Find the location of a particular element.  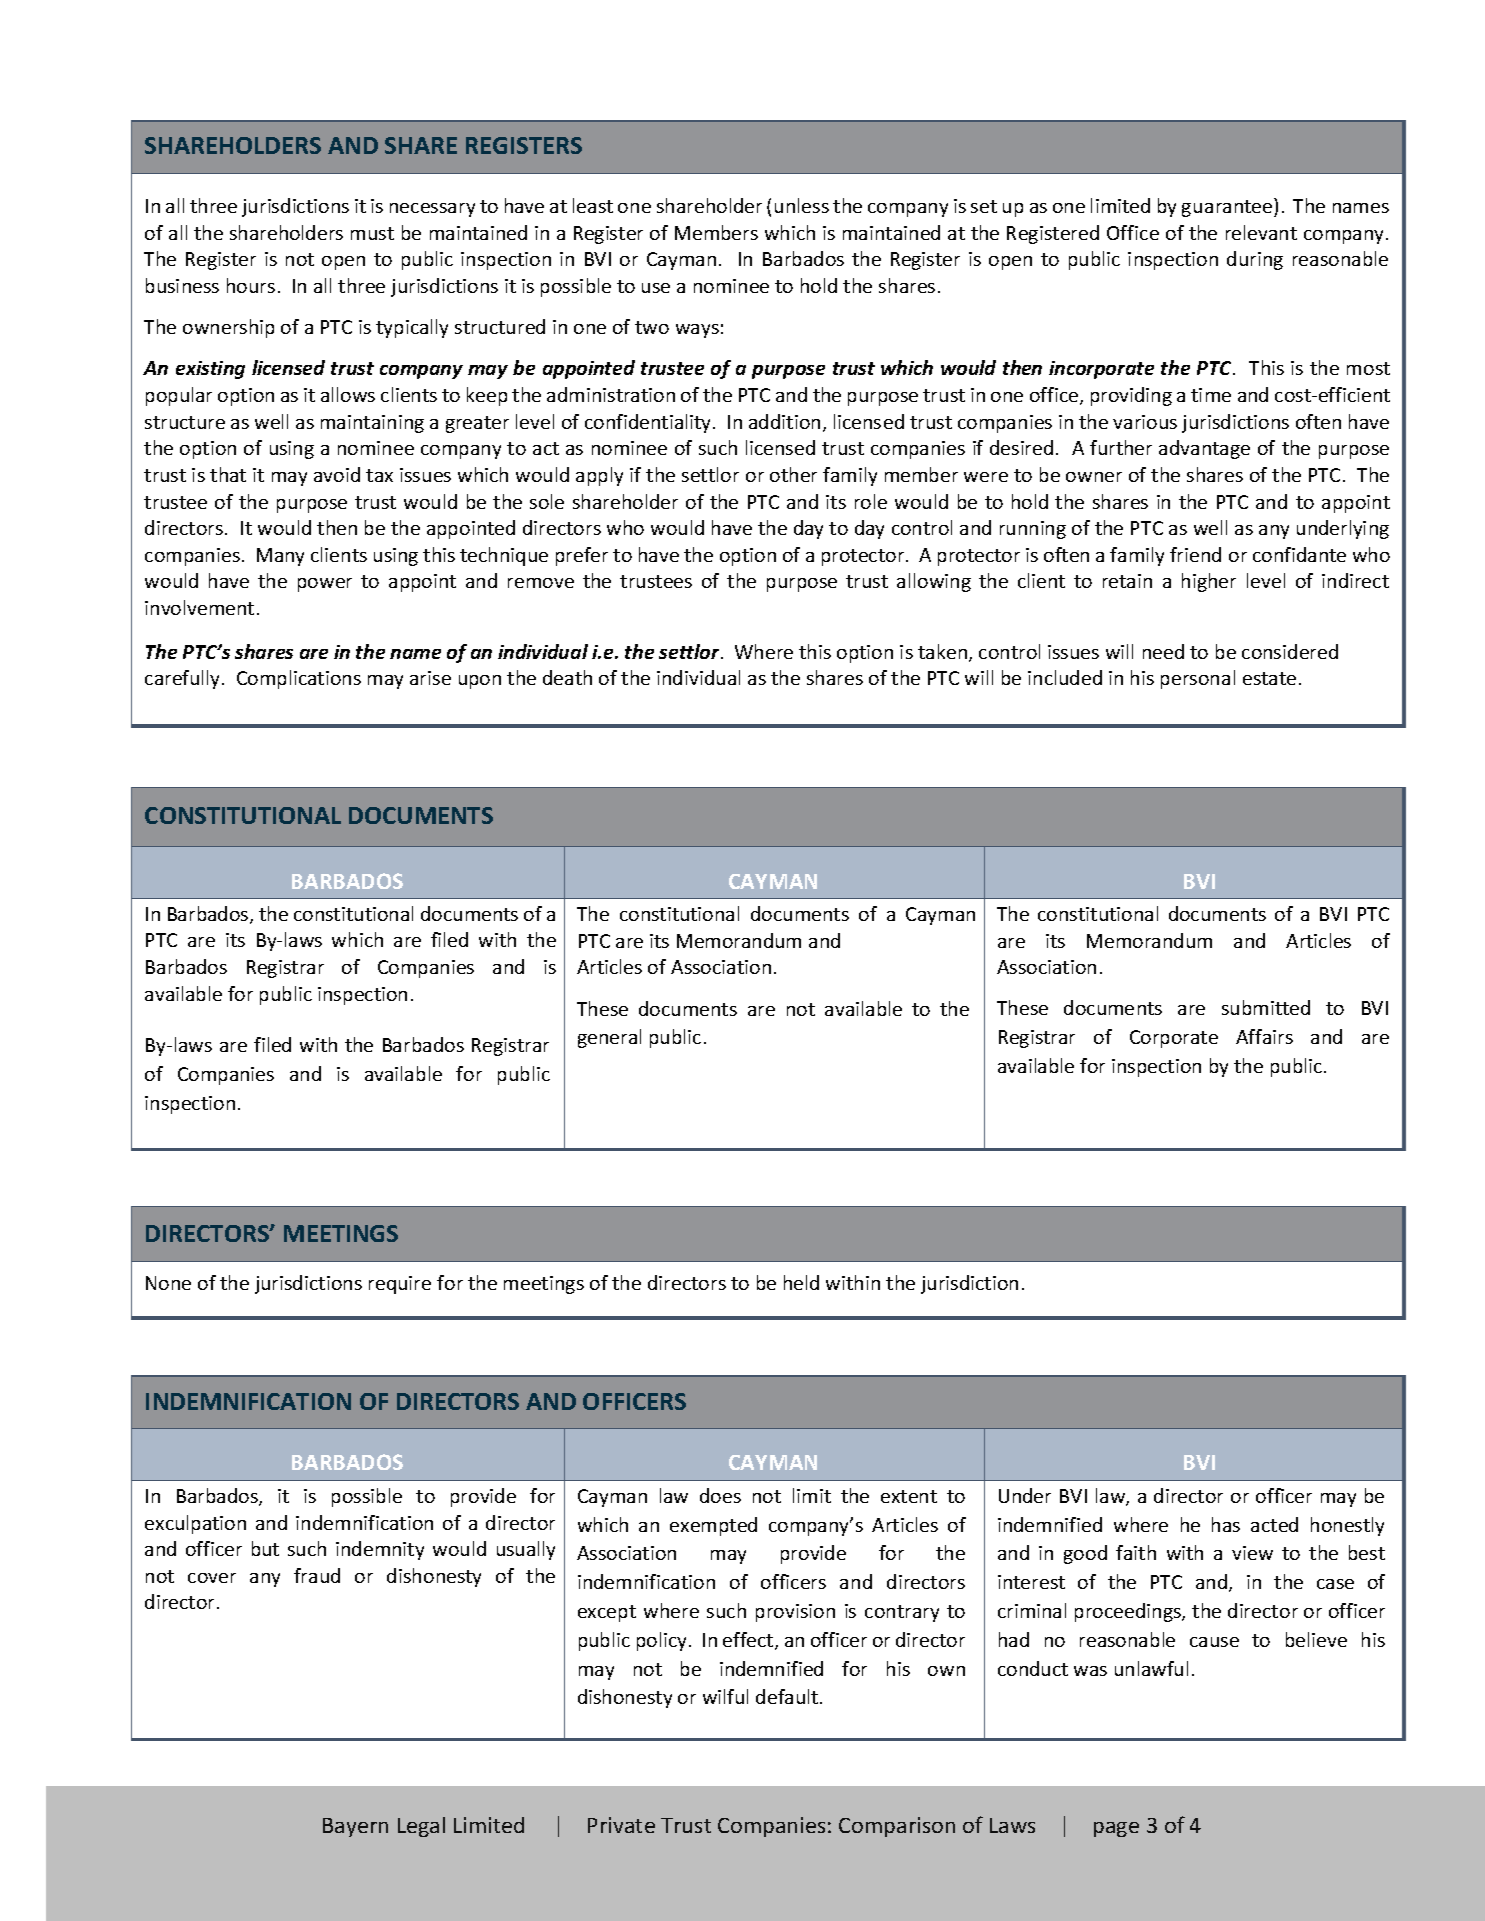

general is located at coordinates (609, 1038).
